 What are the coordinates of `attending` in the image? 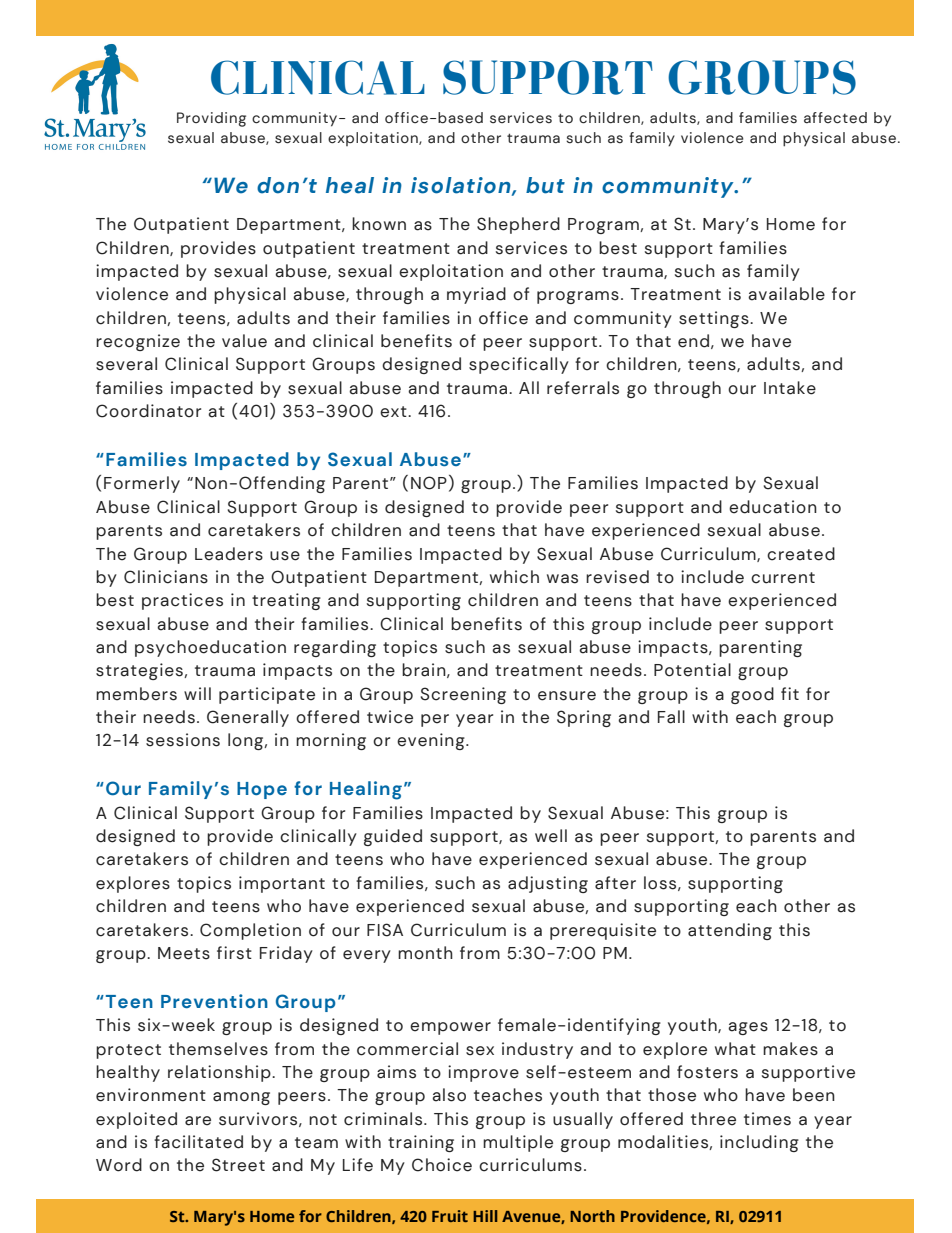 It's located at (730, 931).
